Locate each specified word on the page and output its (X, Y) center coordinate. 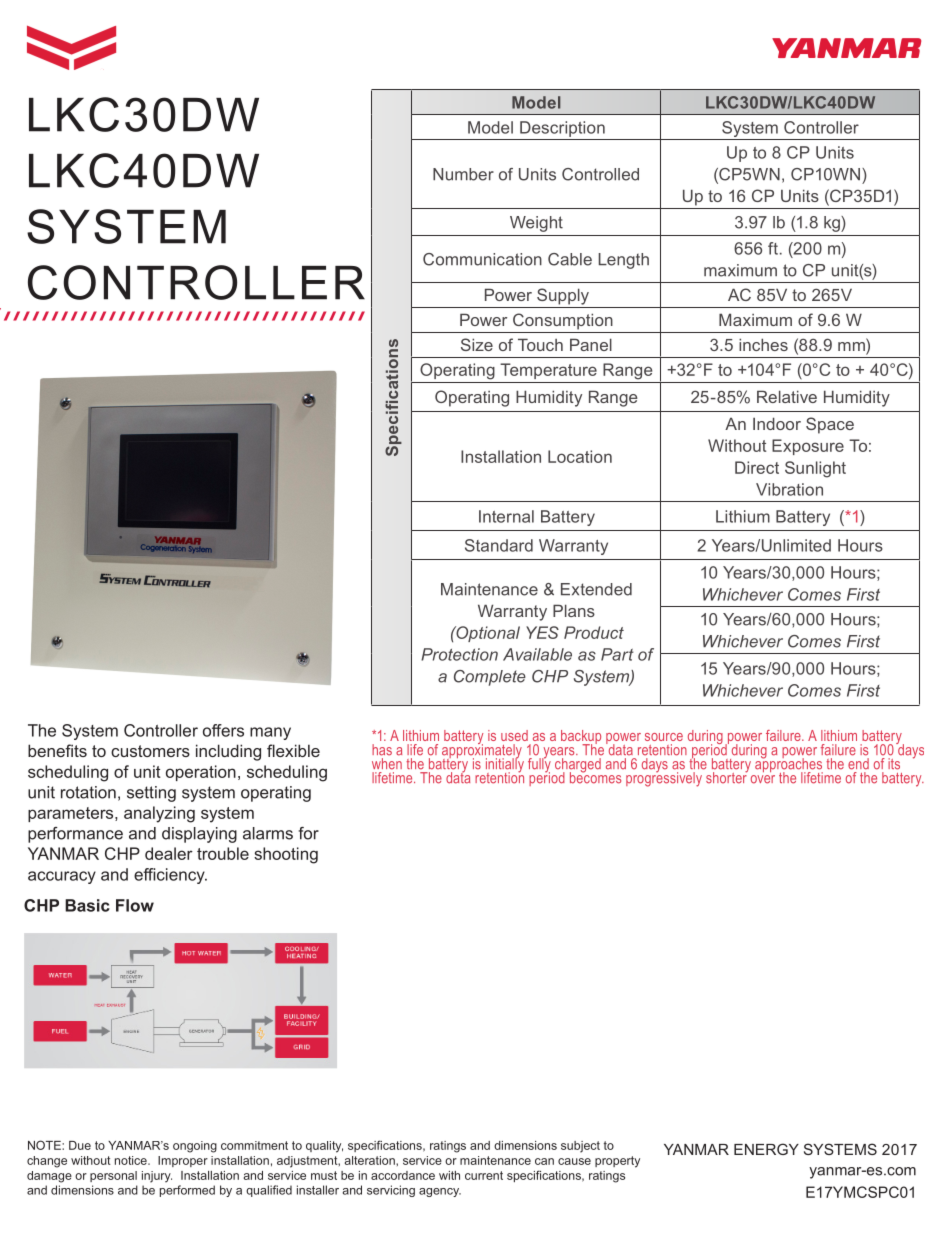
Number (463, 174)
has (382, 750)
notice (132, 1160)
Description (562, 129)
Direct (757, 467)
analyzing (159, 814)
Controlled (600, 174)
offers (223, 730)
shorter (727, 777)
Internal (506, 516)
